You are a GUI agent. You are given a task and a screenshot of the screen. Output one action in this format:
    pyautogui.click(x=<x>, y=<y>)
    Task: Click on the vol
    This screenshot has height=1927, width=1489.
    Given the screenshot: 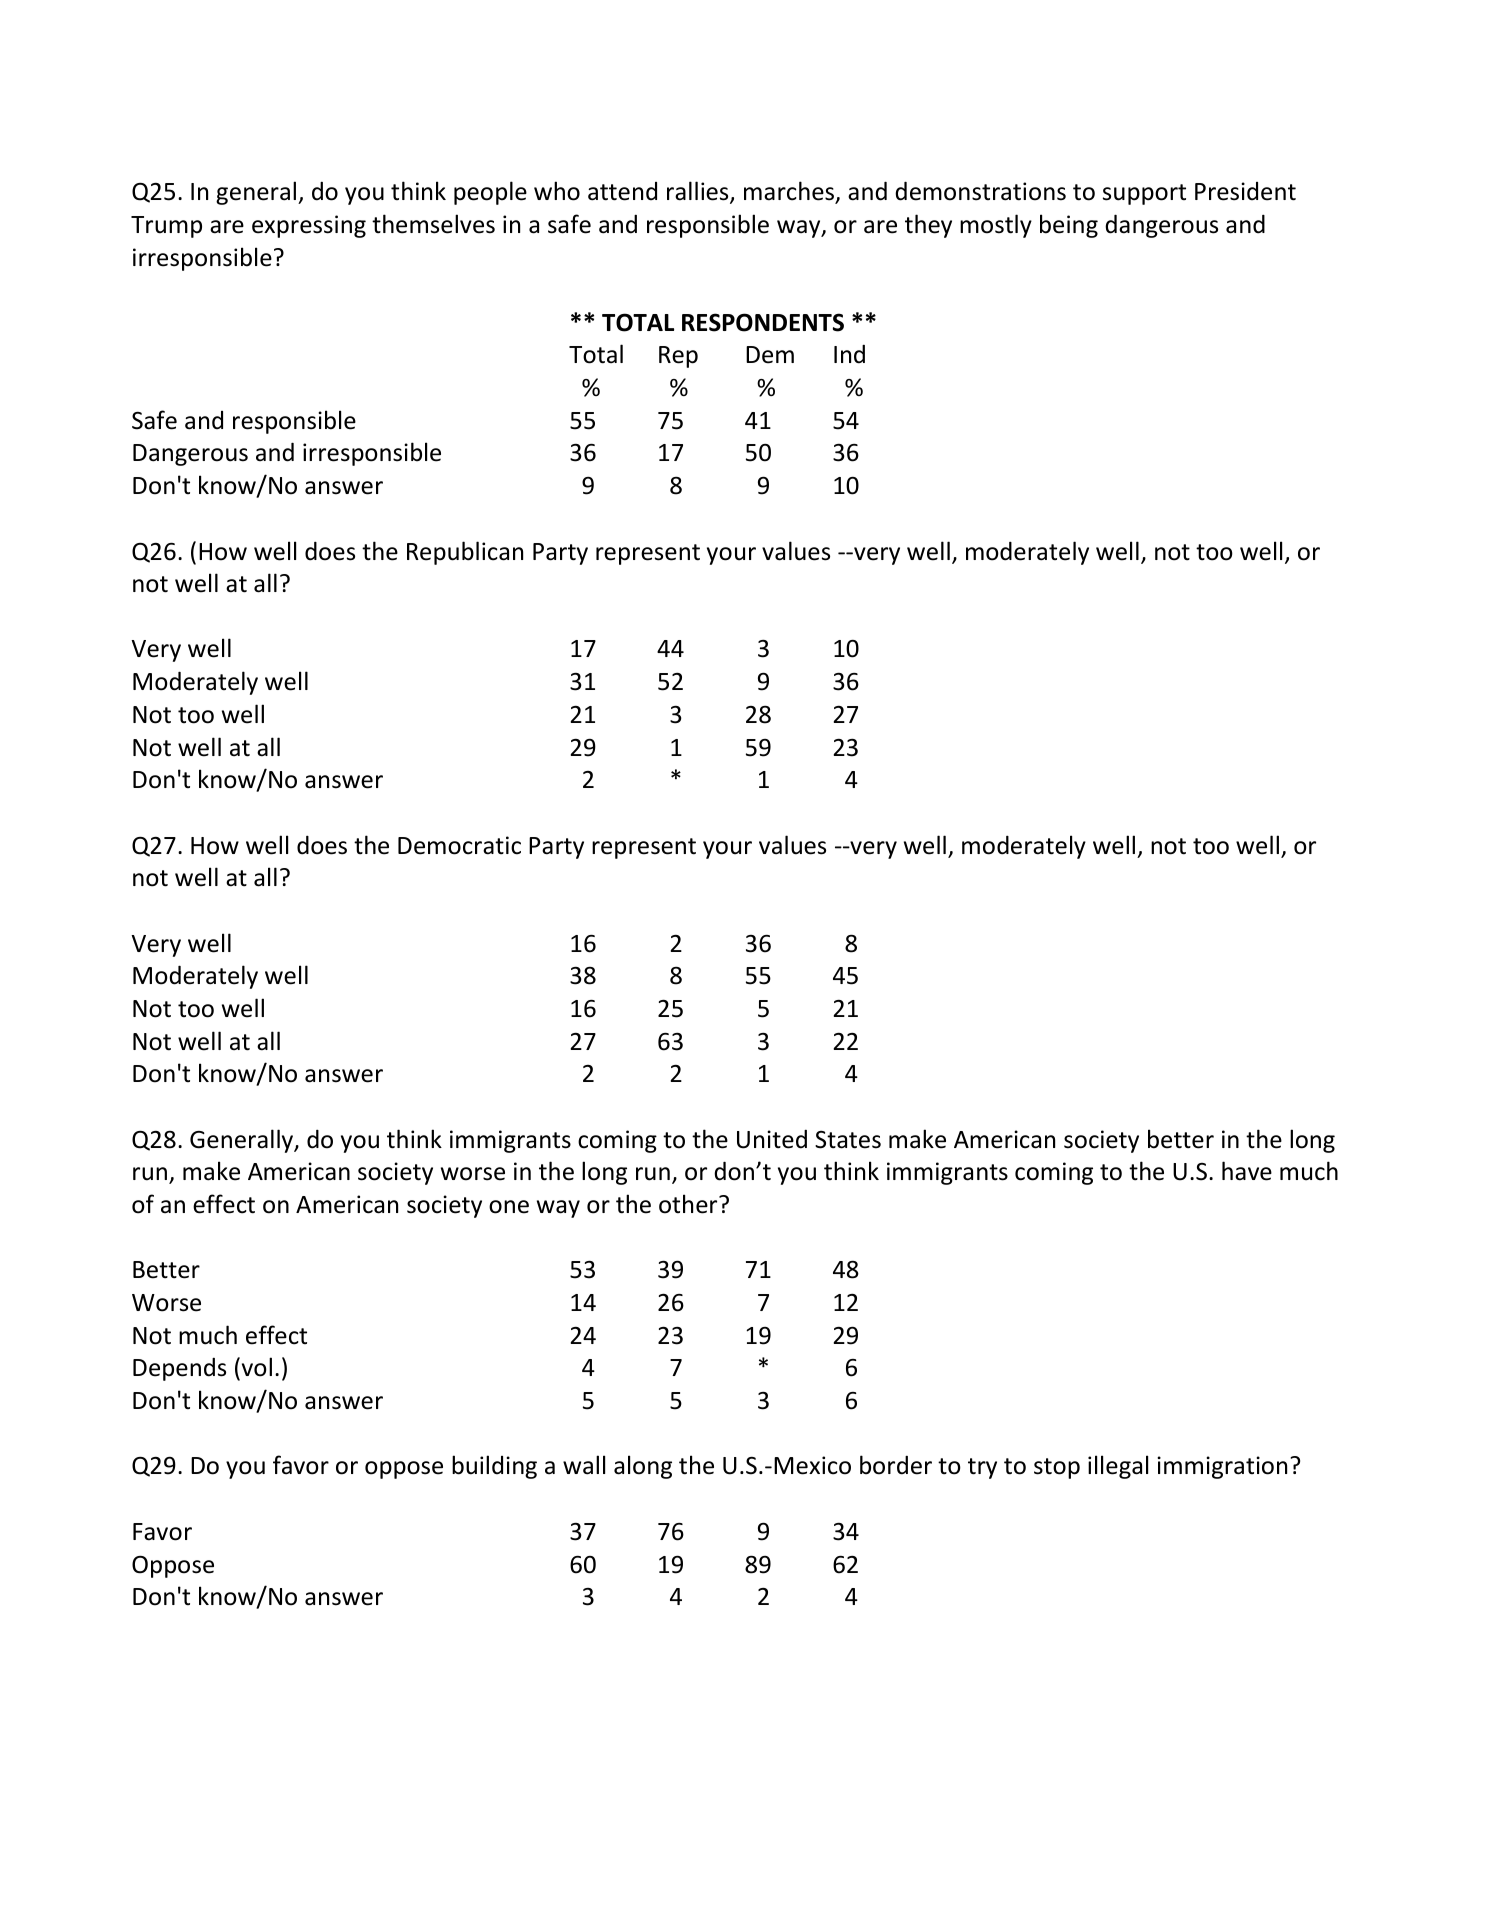 What is the action you would take?
    pyautogui.click(x=255, y=1367)
